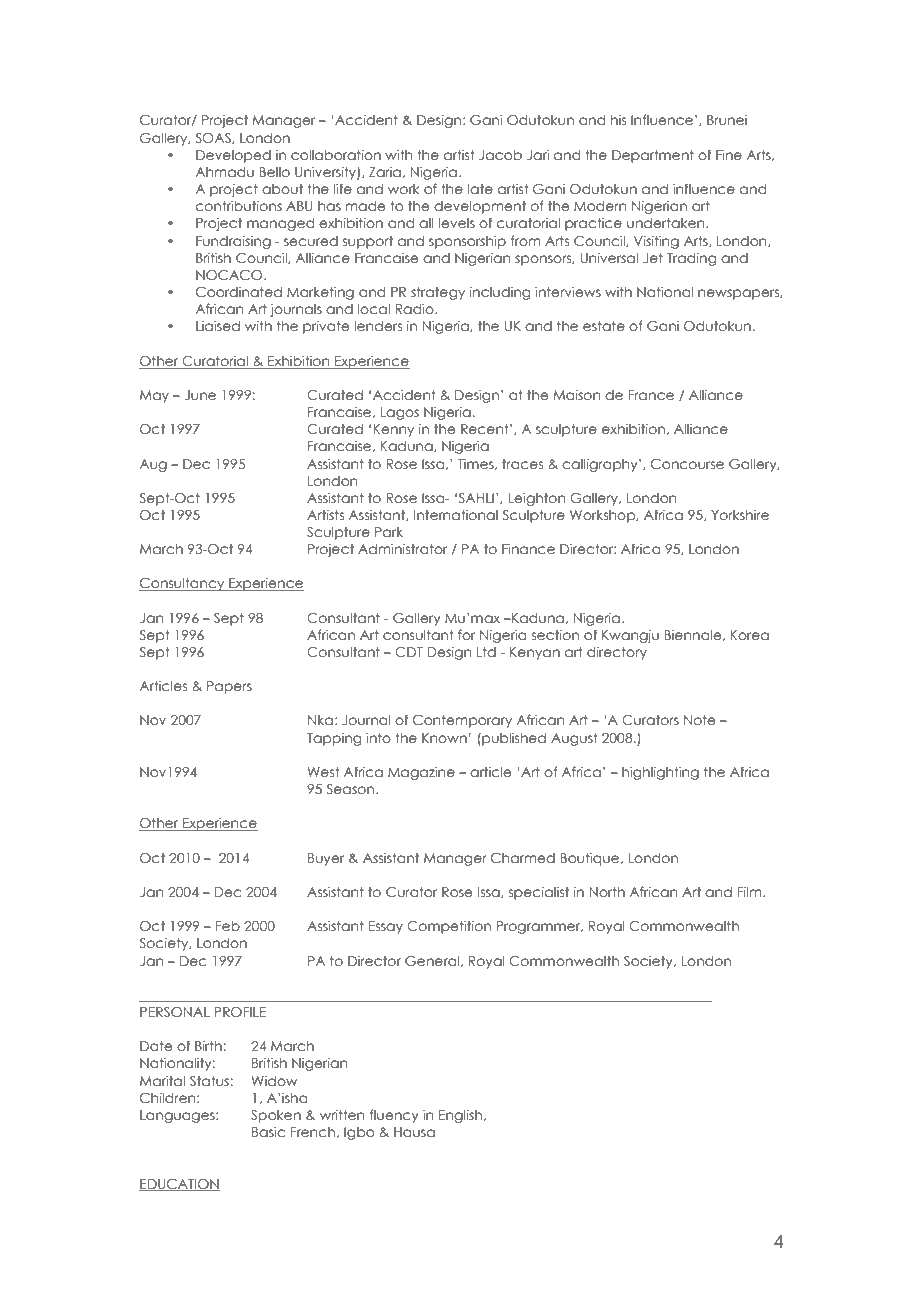 The height and width of the document is (1308, 924). I want to click on Jacob, so click(500, 155).
